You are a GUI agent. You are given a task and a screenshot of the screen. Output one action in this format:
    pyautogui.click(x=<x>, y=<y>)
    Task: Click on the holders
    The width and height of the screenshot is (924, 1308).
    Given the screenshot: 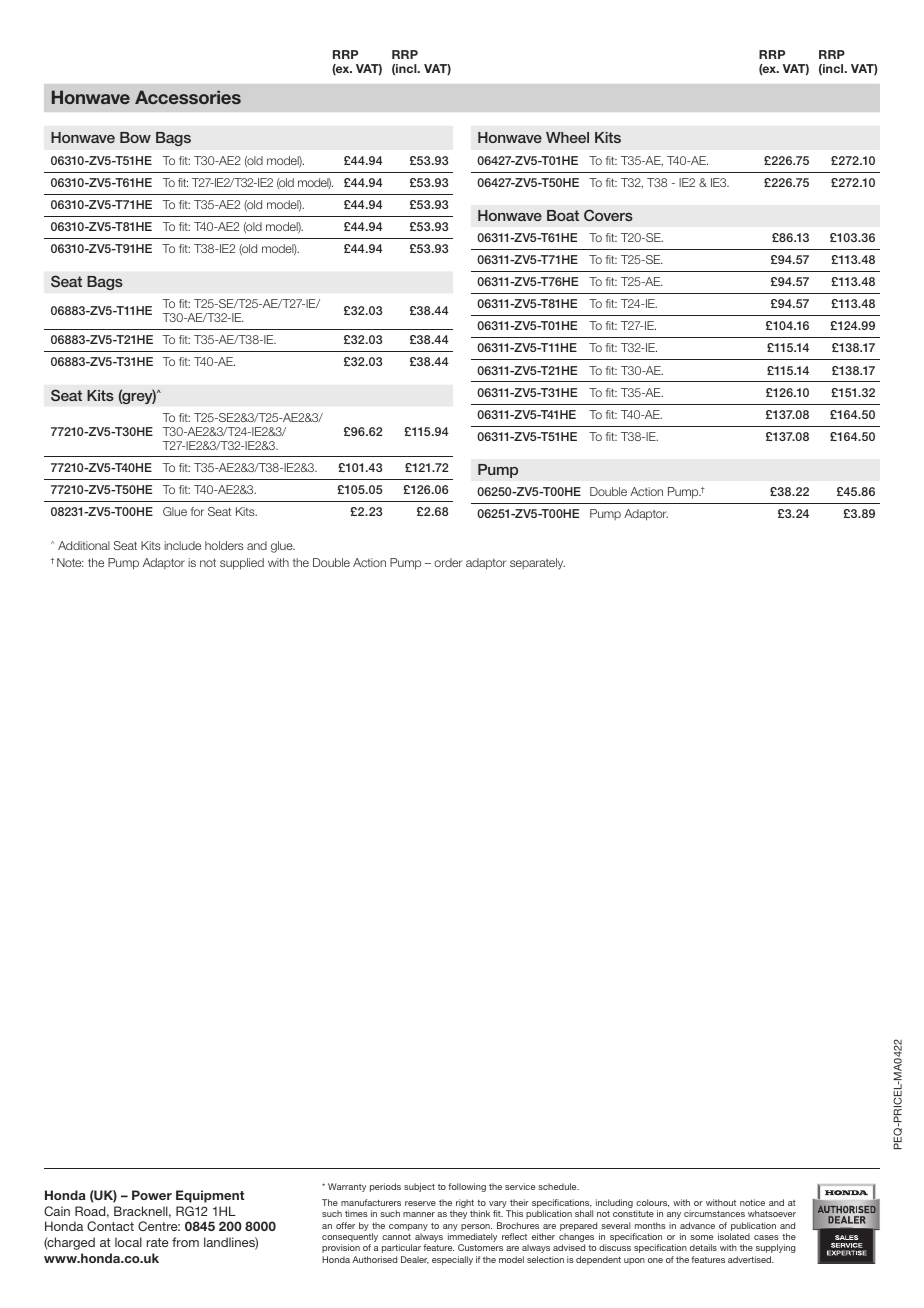 What is the action you would take?
    pyautogui.click(x=224, y=545)
